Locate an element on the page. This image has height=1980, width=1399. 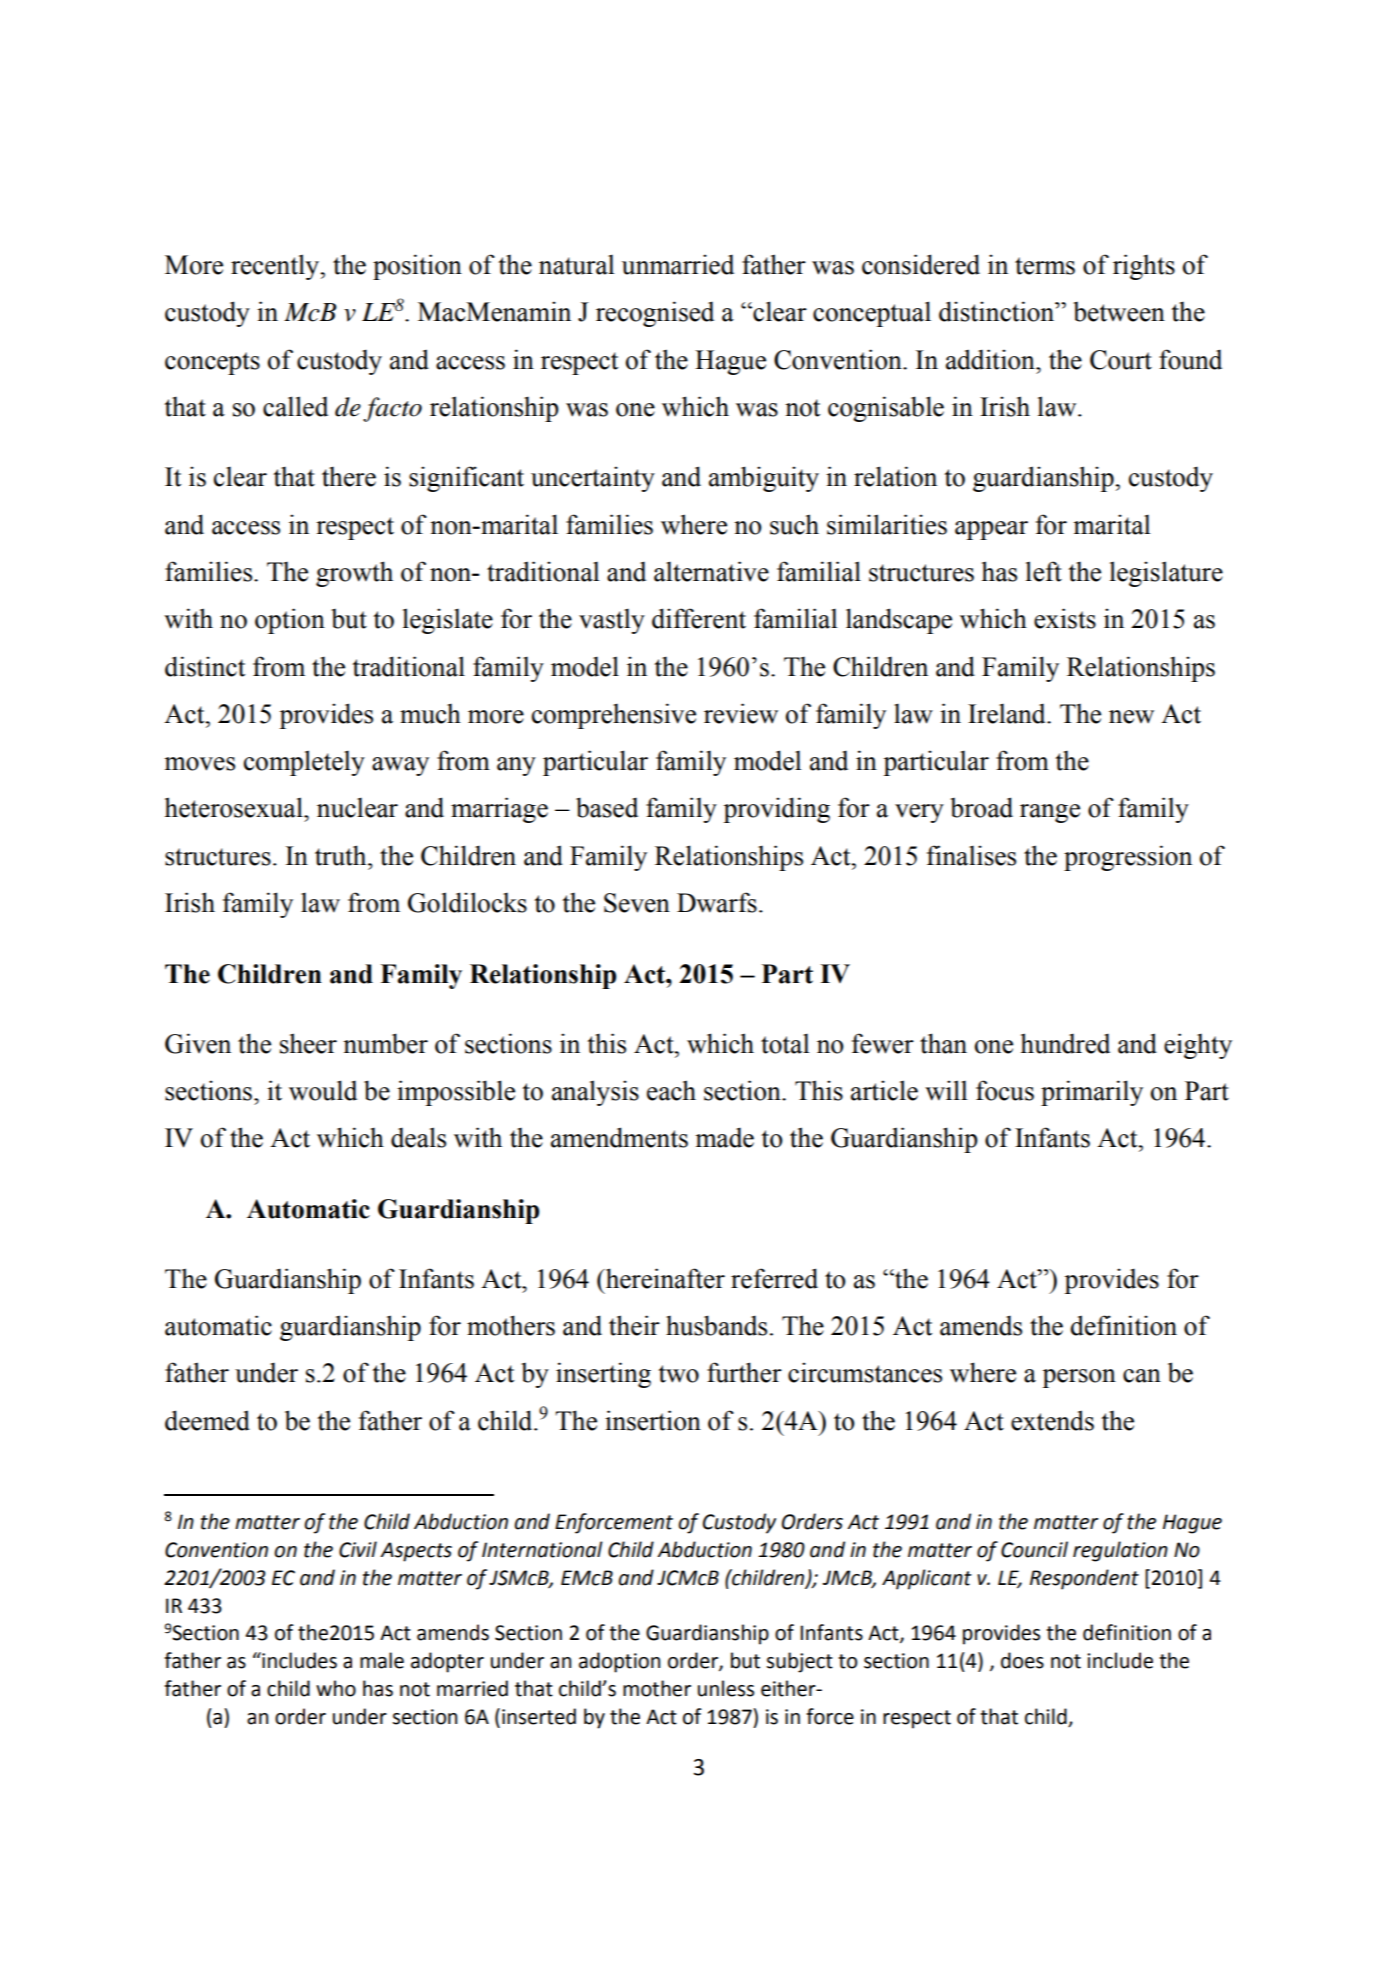
review is located at coordinates (741, 713).
